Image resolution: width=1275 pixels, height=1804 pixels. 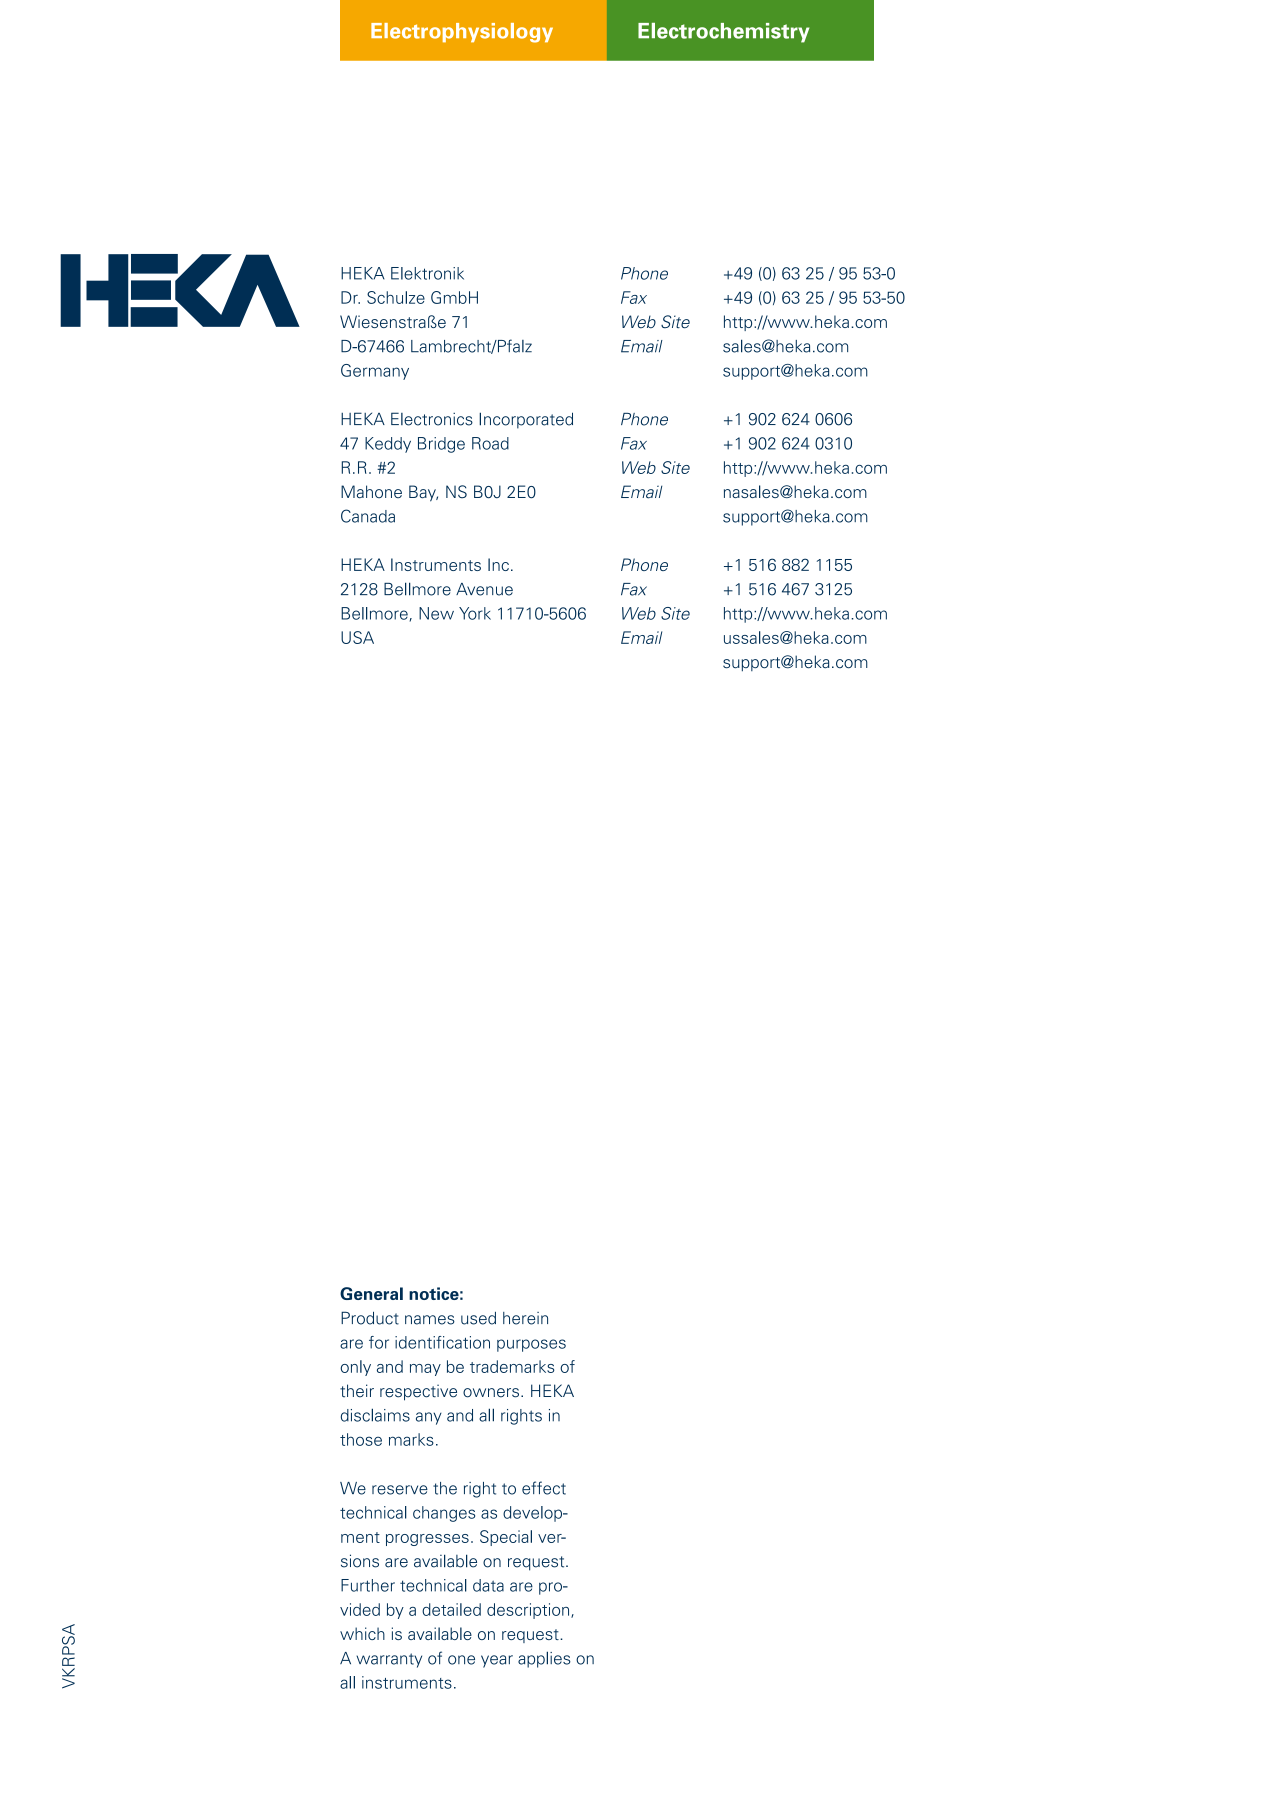 What do you see at coordinates (529, 1611) in the screenshot?
I see `description` at bounding box center [529, 1611].
